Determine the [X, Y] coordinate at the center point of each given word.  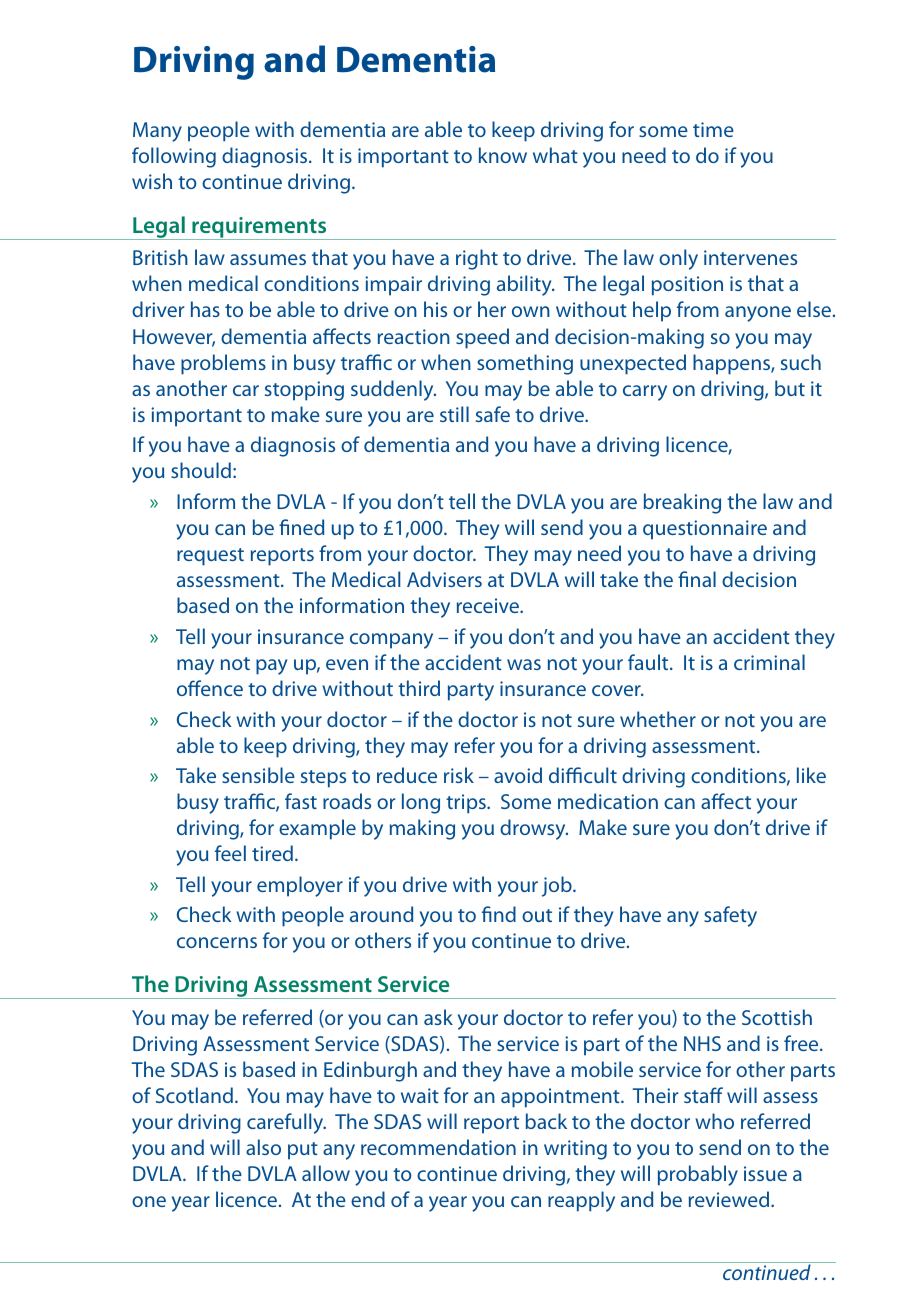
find [499, 914]
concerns [217, 942]
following [174, 157]
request [210, 557]
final [697, 579]
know [503, 155]
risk [459, 775]
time [713, 129]
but [790, 388]
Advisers [444, 579]
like [811, 775]
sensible [258, 775]
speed [482, 338]
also [263, 1147]
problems [223, 364]
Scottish [777, 1017]
